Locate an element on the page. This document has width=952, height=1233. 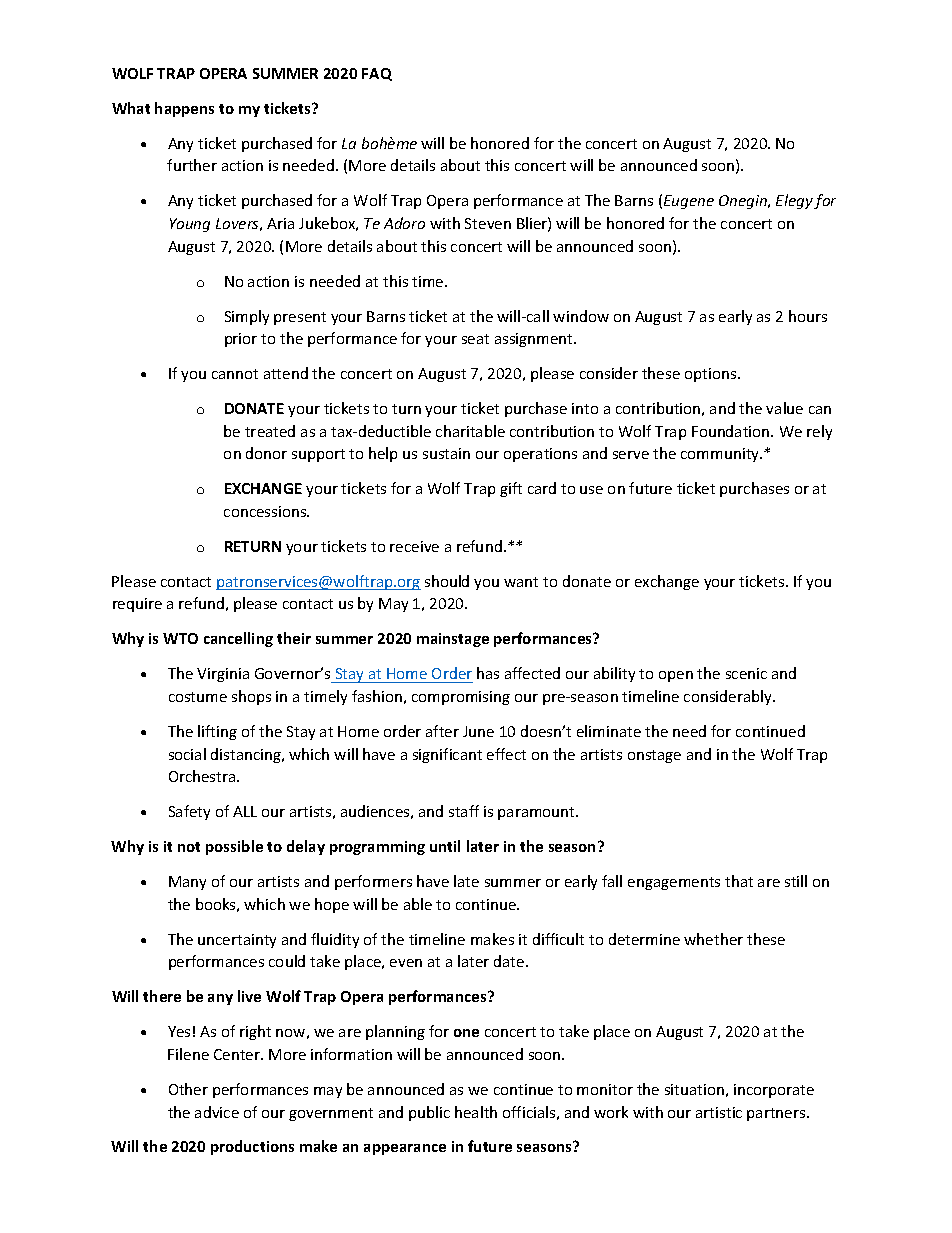
Elegy is located at coordinates (795, 201).
